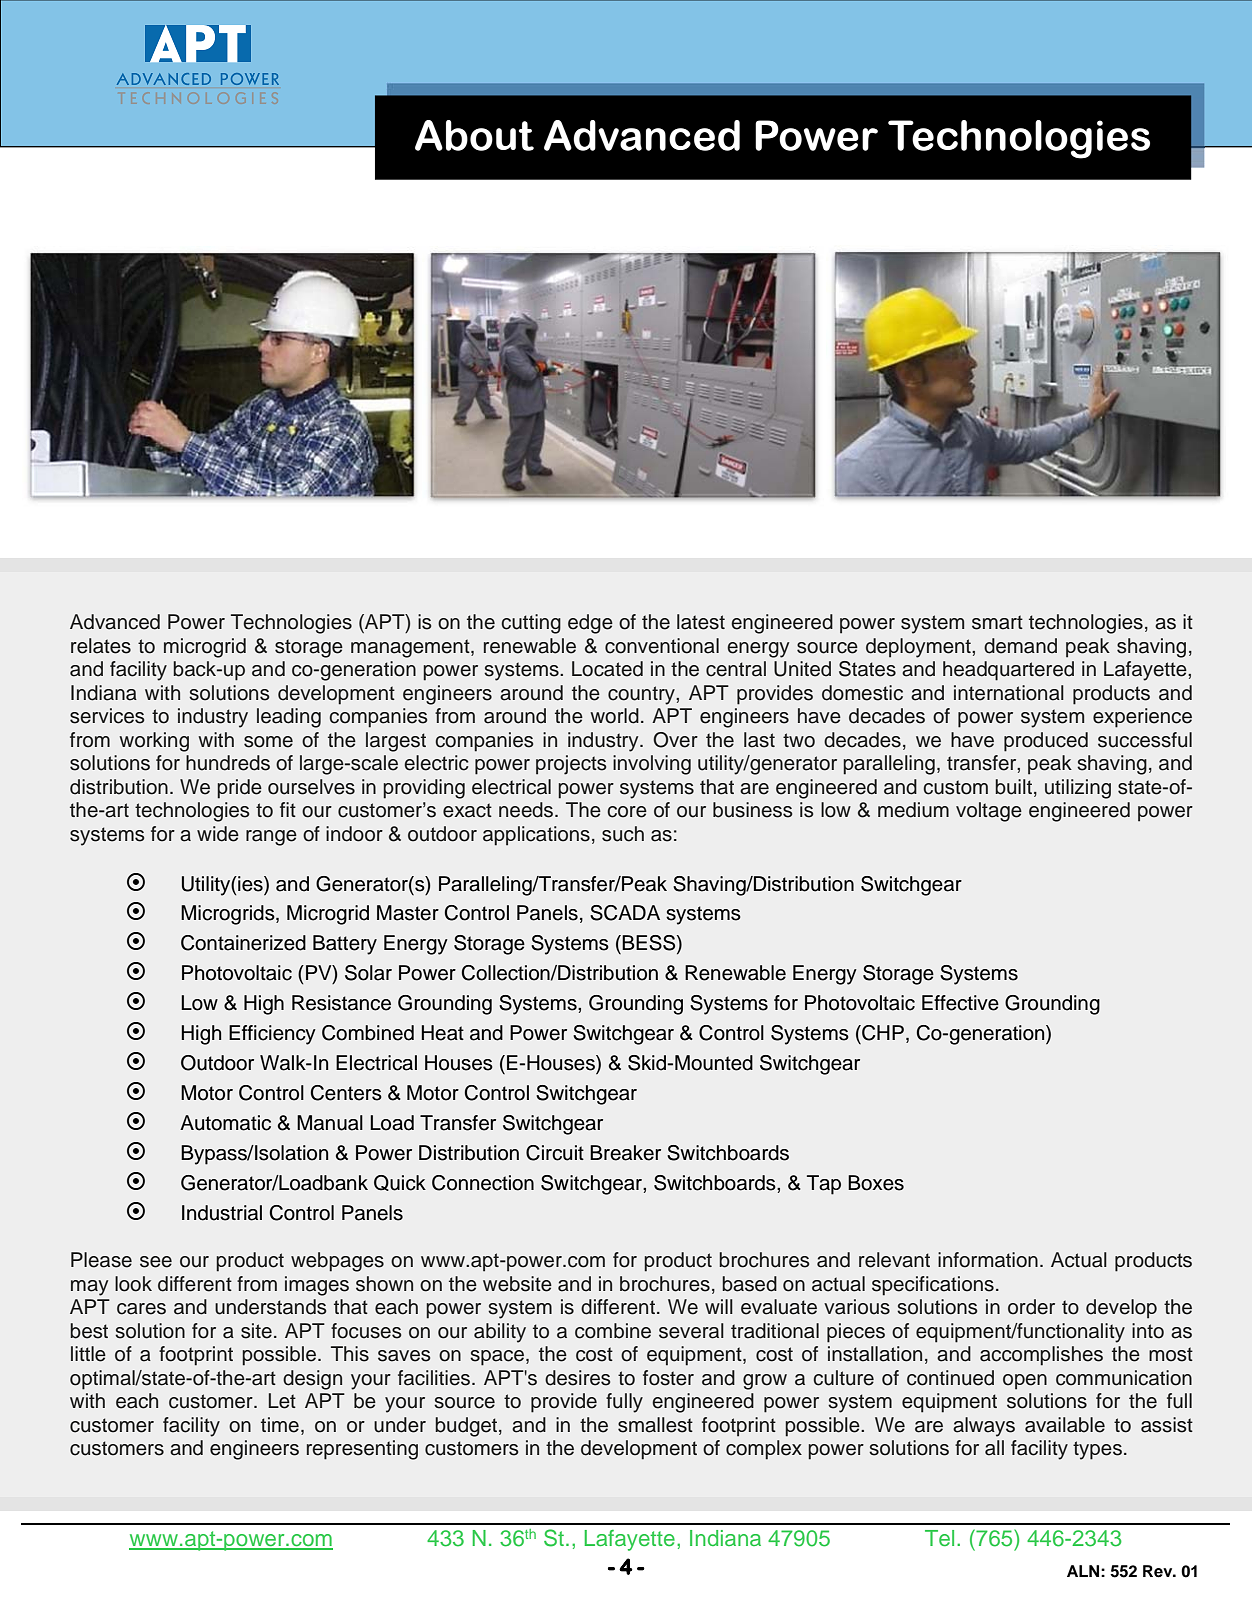 The height and width of the screenshot is (1620, 1252). I want to click on relates, so click(101, 646).
